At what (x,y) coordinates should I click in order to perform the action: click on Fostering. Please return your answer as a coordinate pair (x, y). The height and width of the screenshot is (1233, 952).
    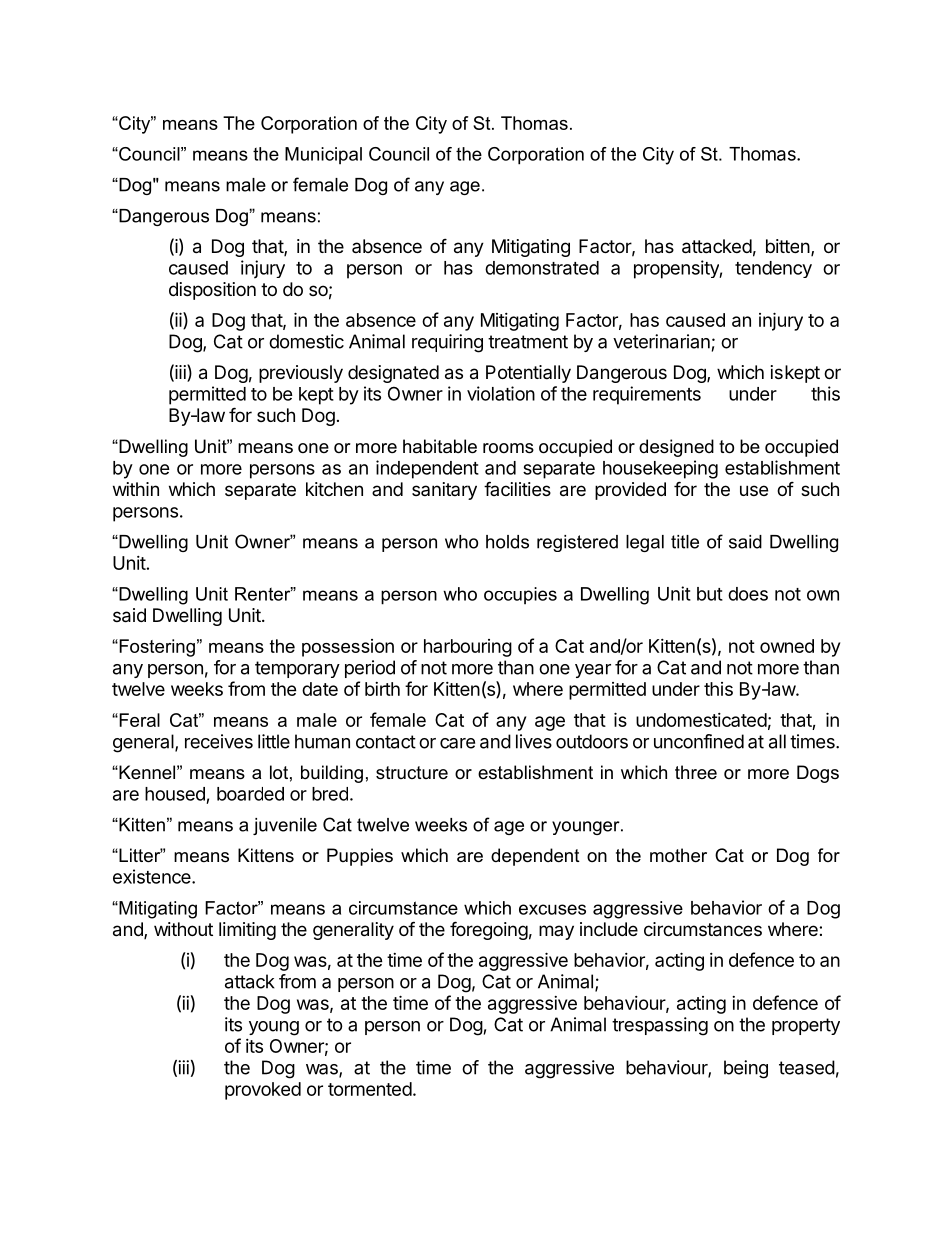
    Looking at the image, I should click on (156, 648).
